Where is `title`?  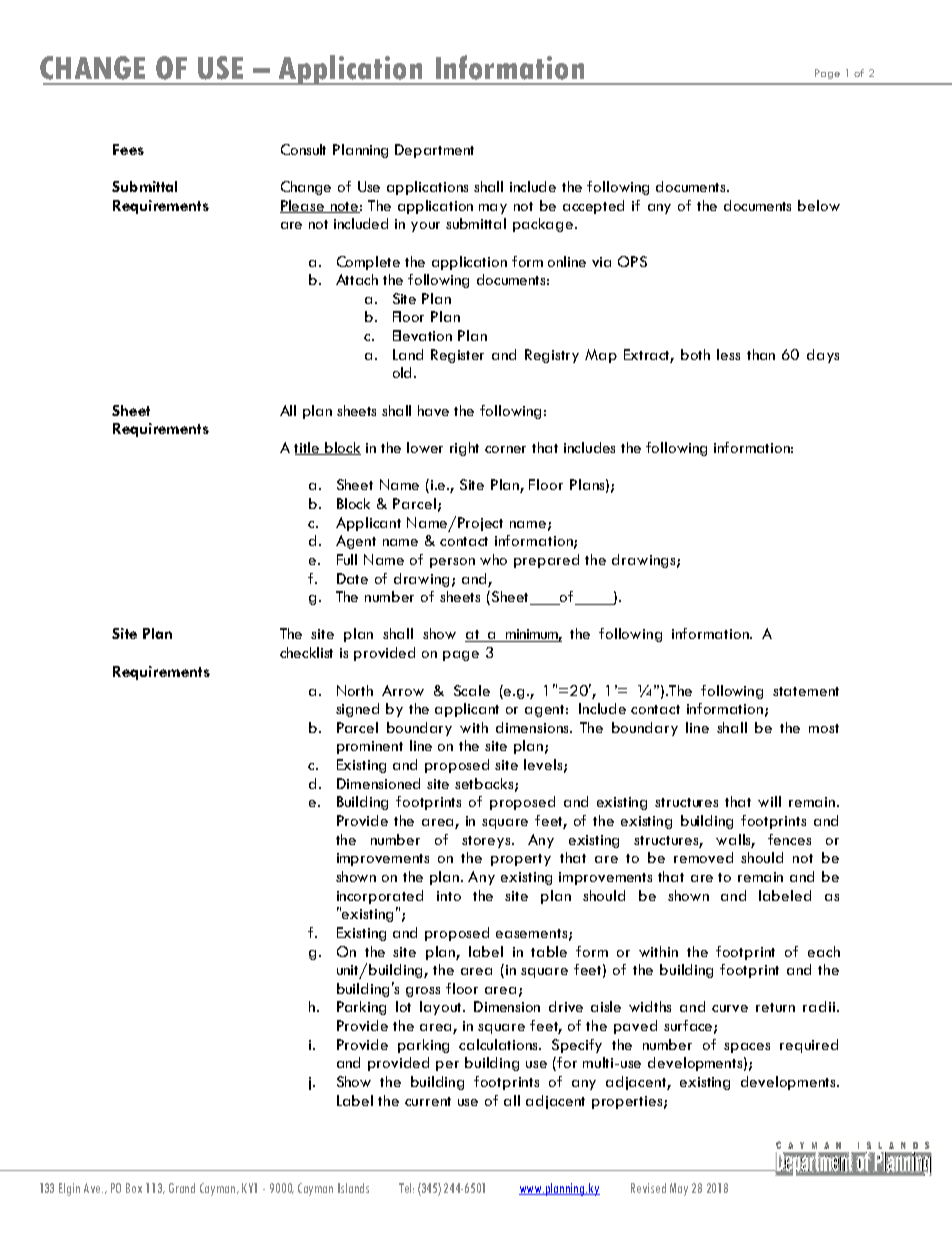 title is located at coordinates (308, 448).
